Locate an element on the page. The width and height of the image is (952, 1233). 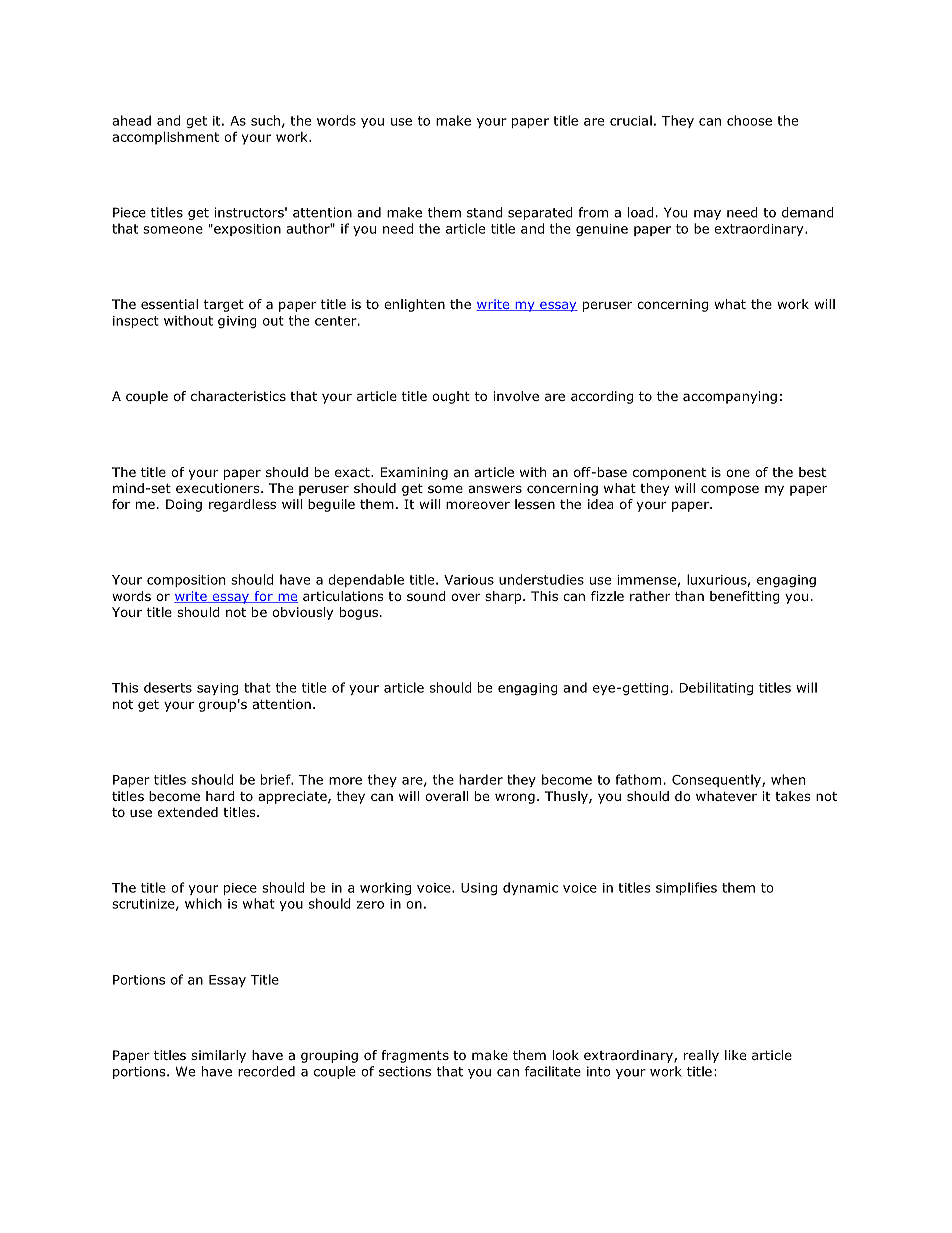
similarly is located at coordinates (218, 1056).
